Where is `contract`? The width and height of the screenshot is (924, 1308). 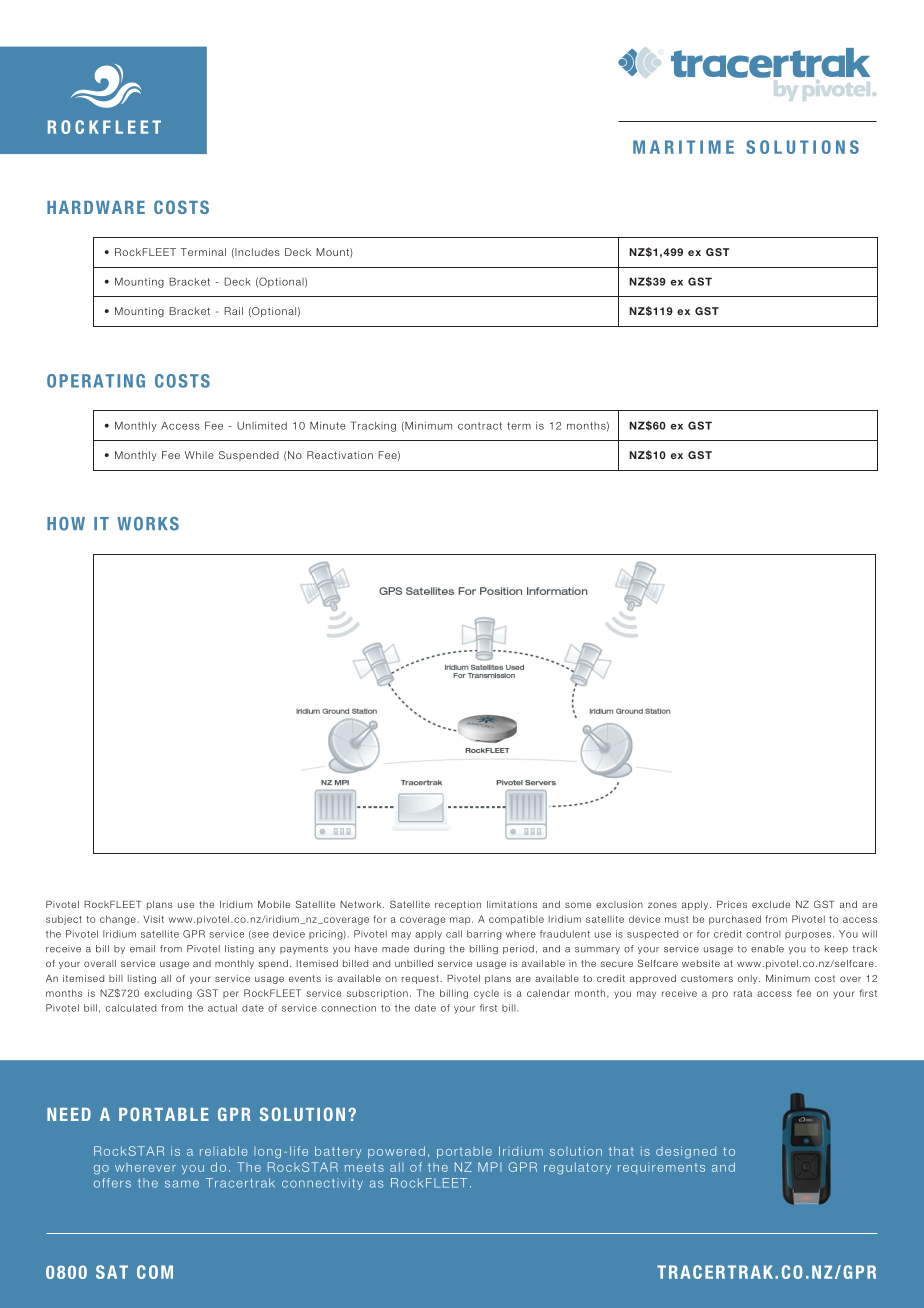 contract is located at coordinates (480, 426).
